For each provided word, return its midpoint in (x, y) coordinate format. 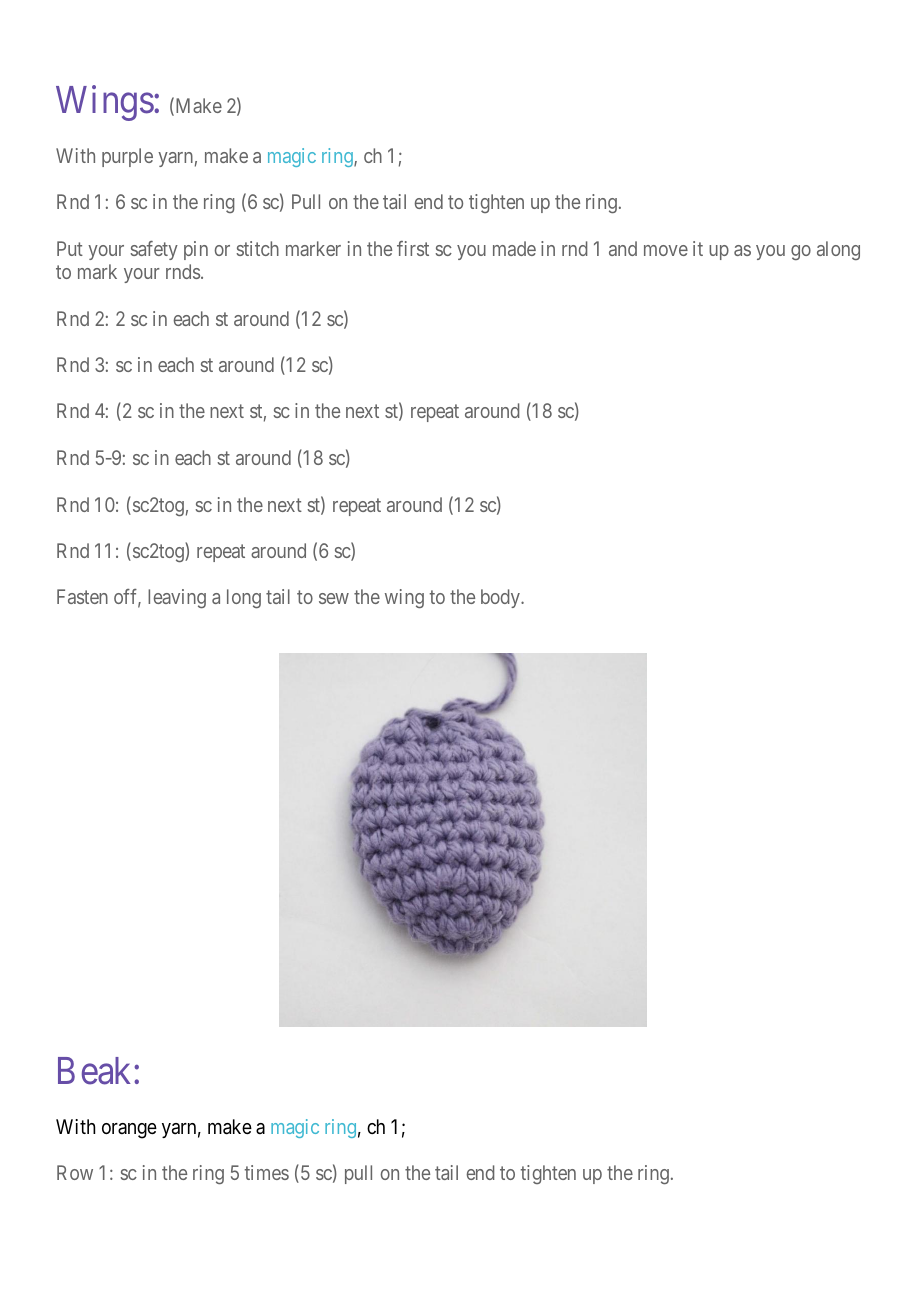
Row (75, 1172)
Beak (96, 1071)
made (514, 248)
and (623, 248)
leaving (177, 598)
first (413, 248)
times (267, 1172)
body (501, 598)
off (127, 598)
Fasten (82, 596)
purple (127, 157)
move (666, 250)
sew (334, 598)
